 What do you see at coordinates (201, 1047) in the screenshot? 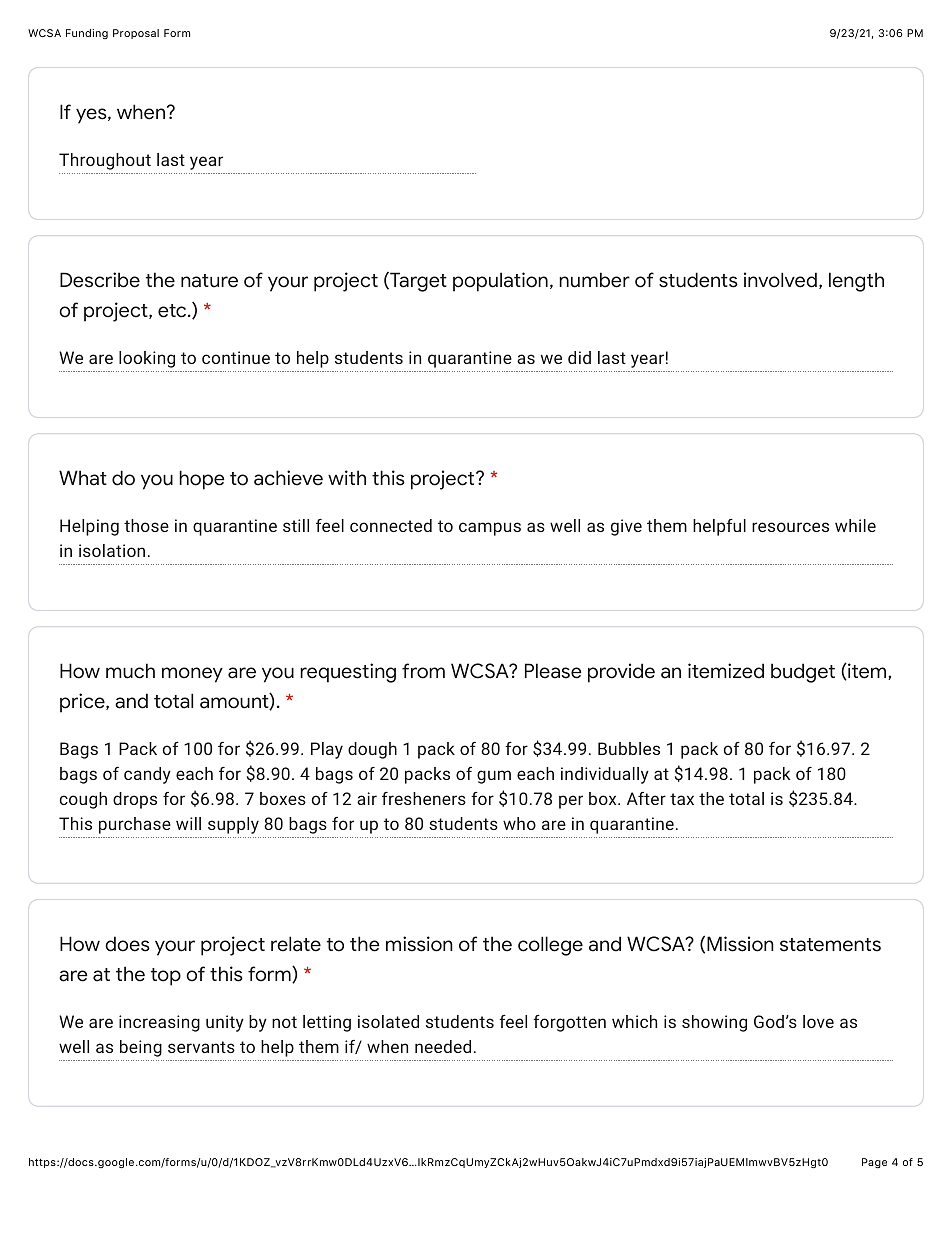
I see `servants` at bounding box center [201, 1047].
